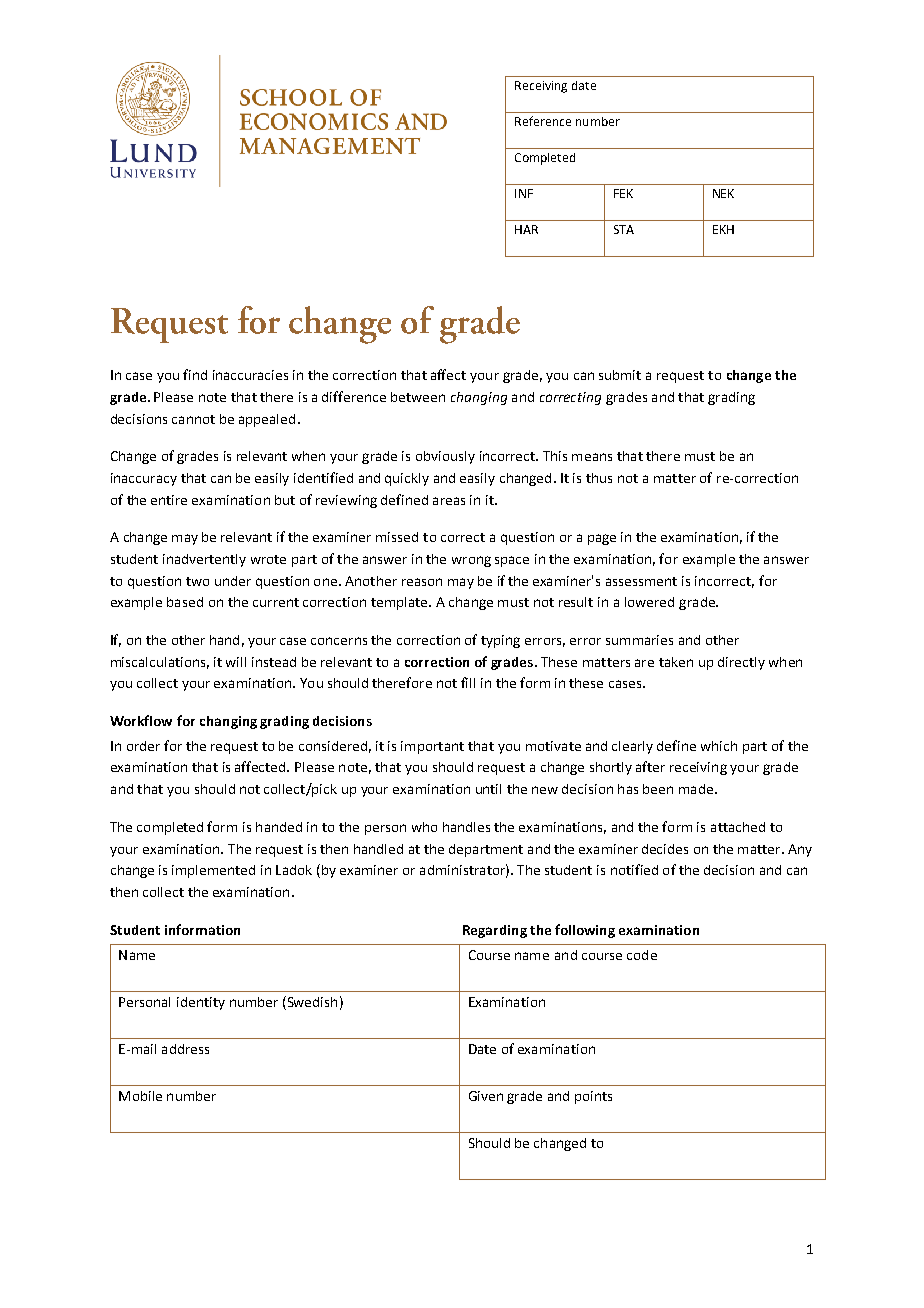 This document has height=1308, width=924. I want to click on attached, so click(738, 827).
